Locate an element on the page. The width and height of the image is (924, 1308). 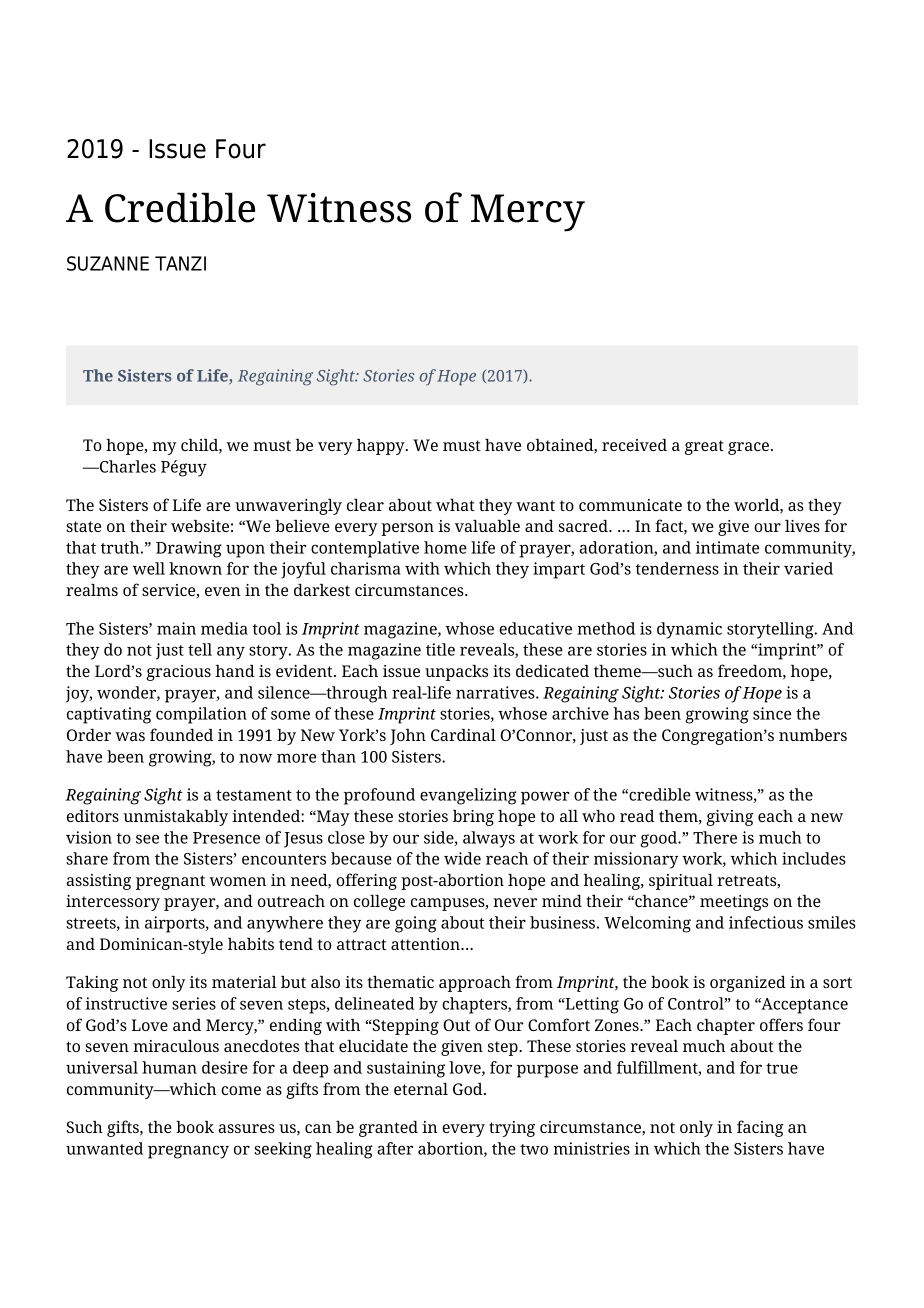
known is located at coordinates (195, 568).
